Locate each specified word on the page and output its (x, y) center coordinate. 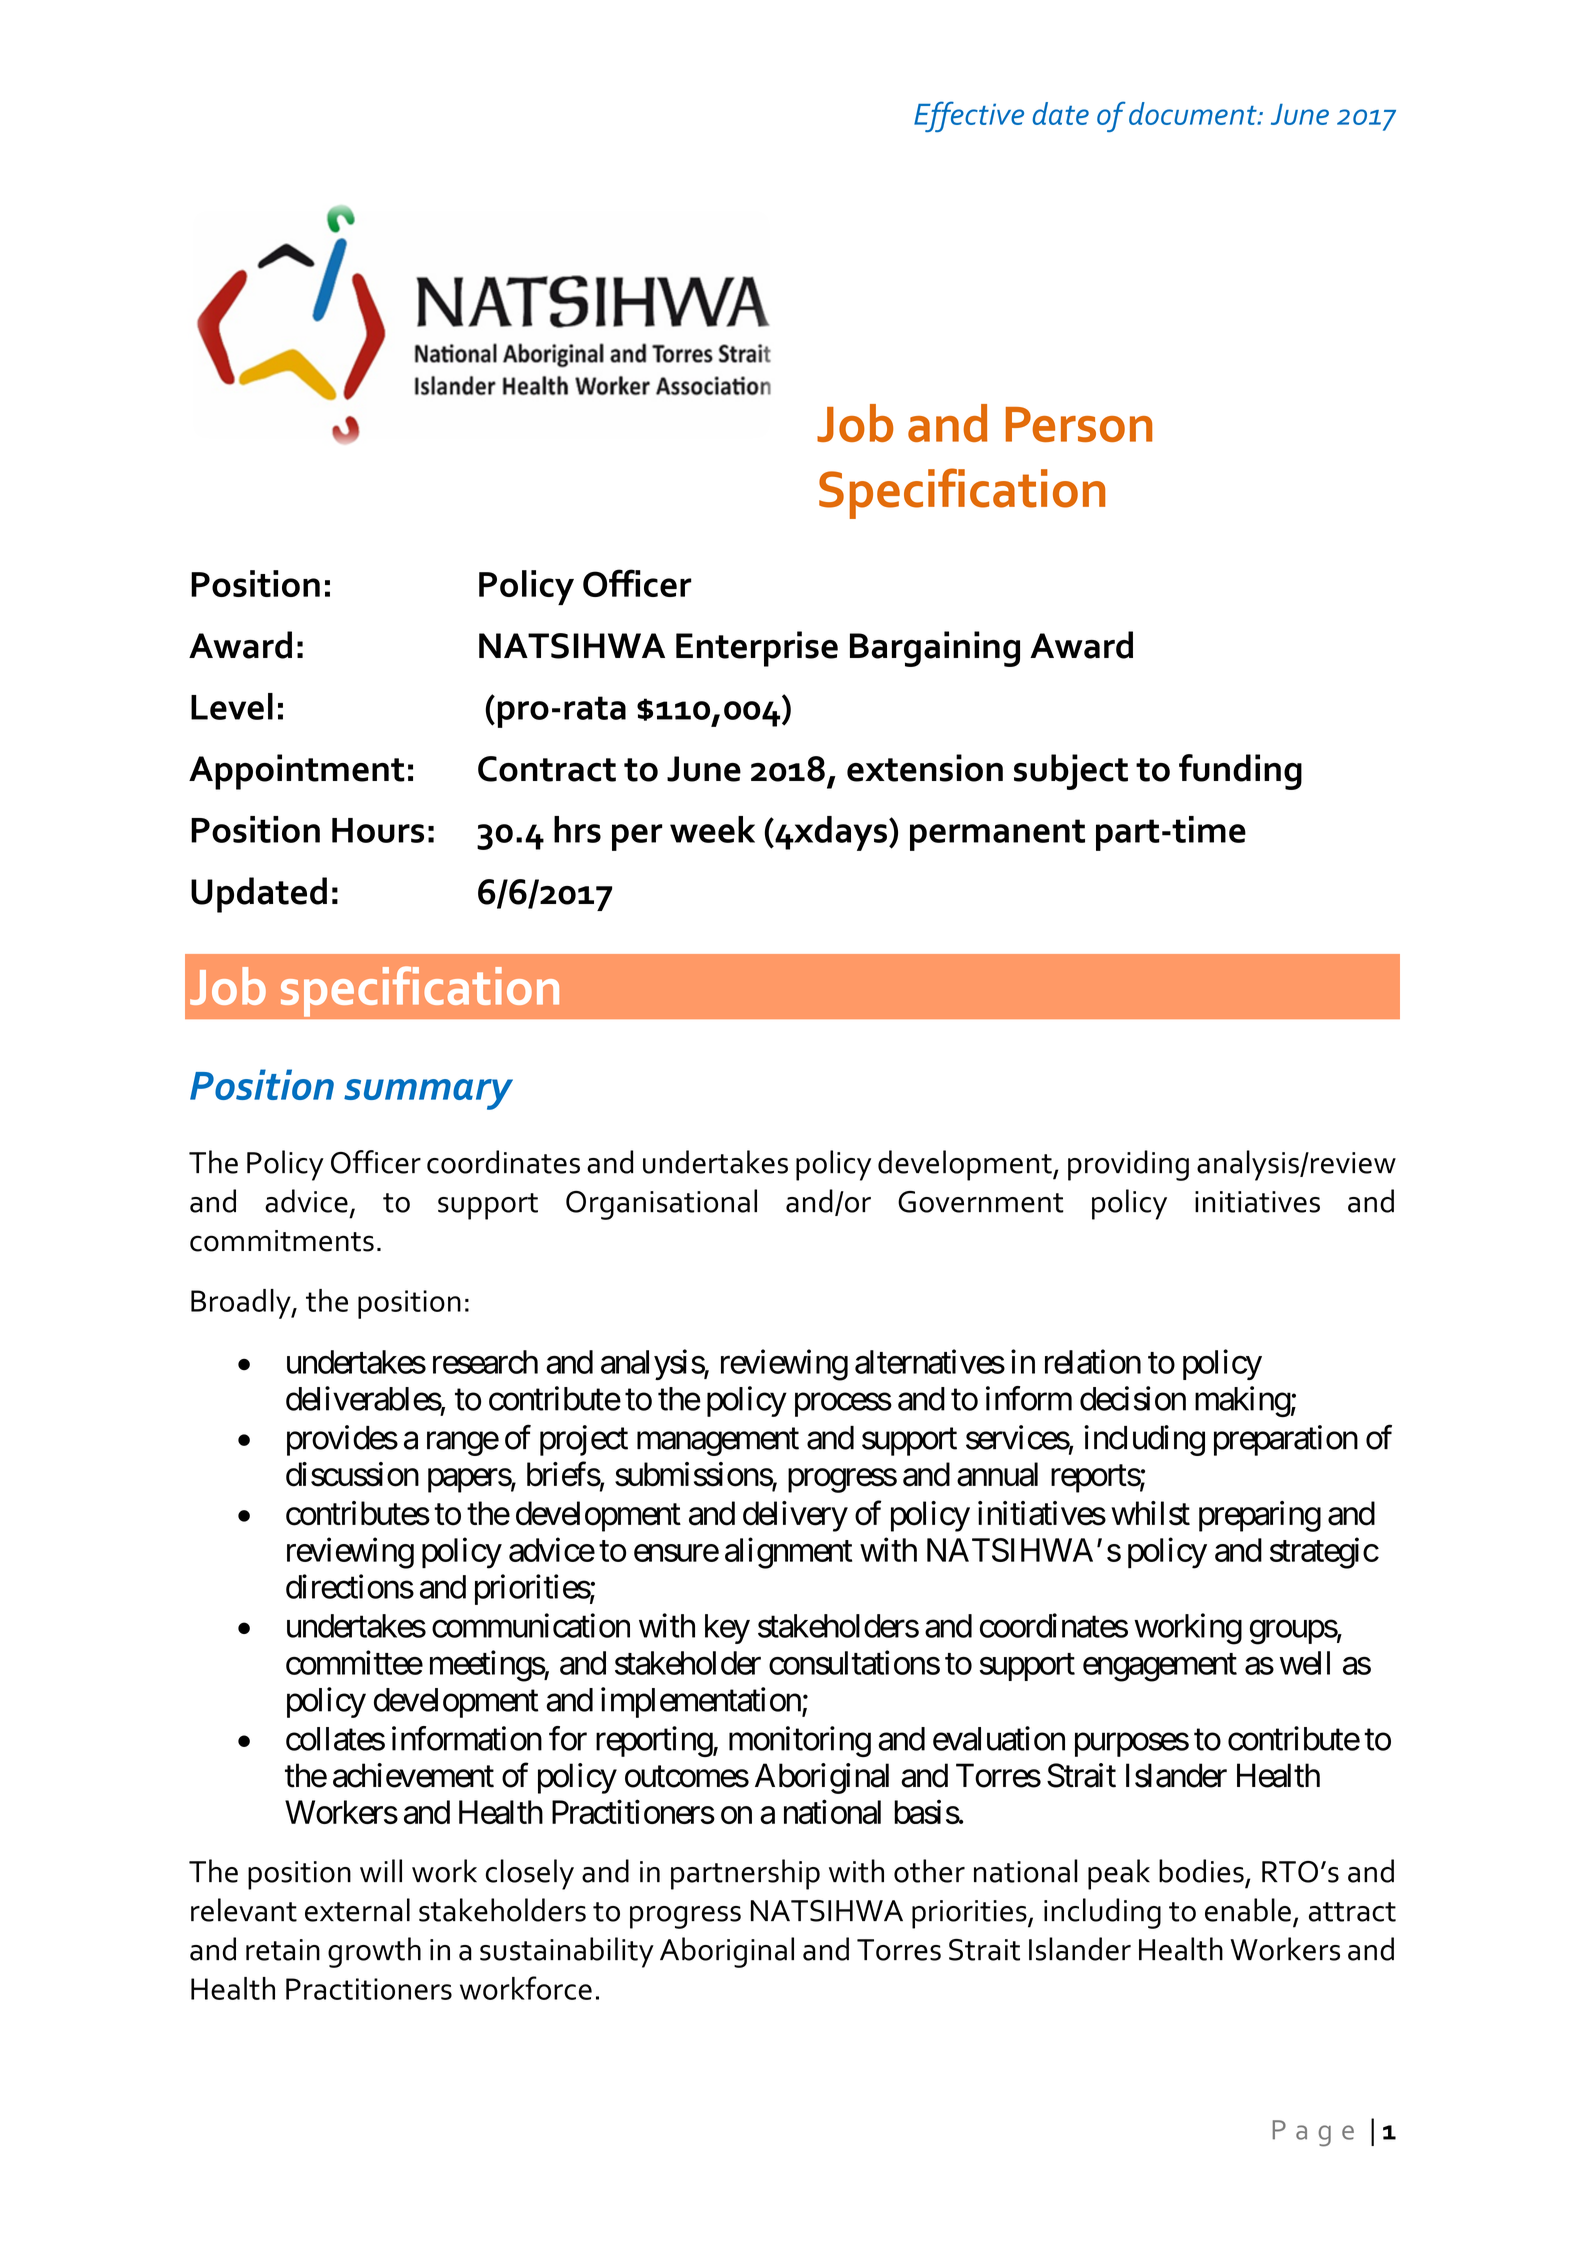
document (1194, 113)
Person (1079, 424)
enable (1248, 1910)
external (357, 1910)
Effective (969, 116)
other (929, 1871)
